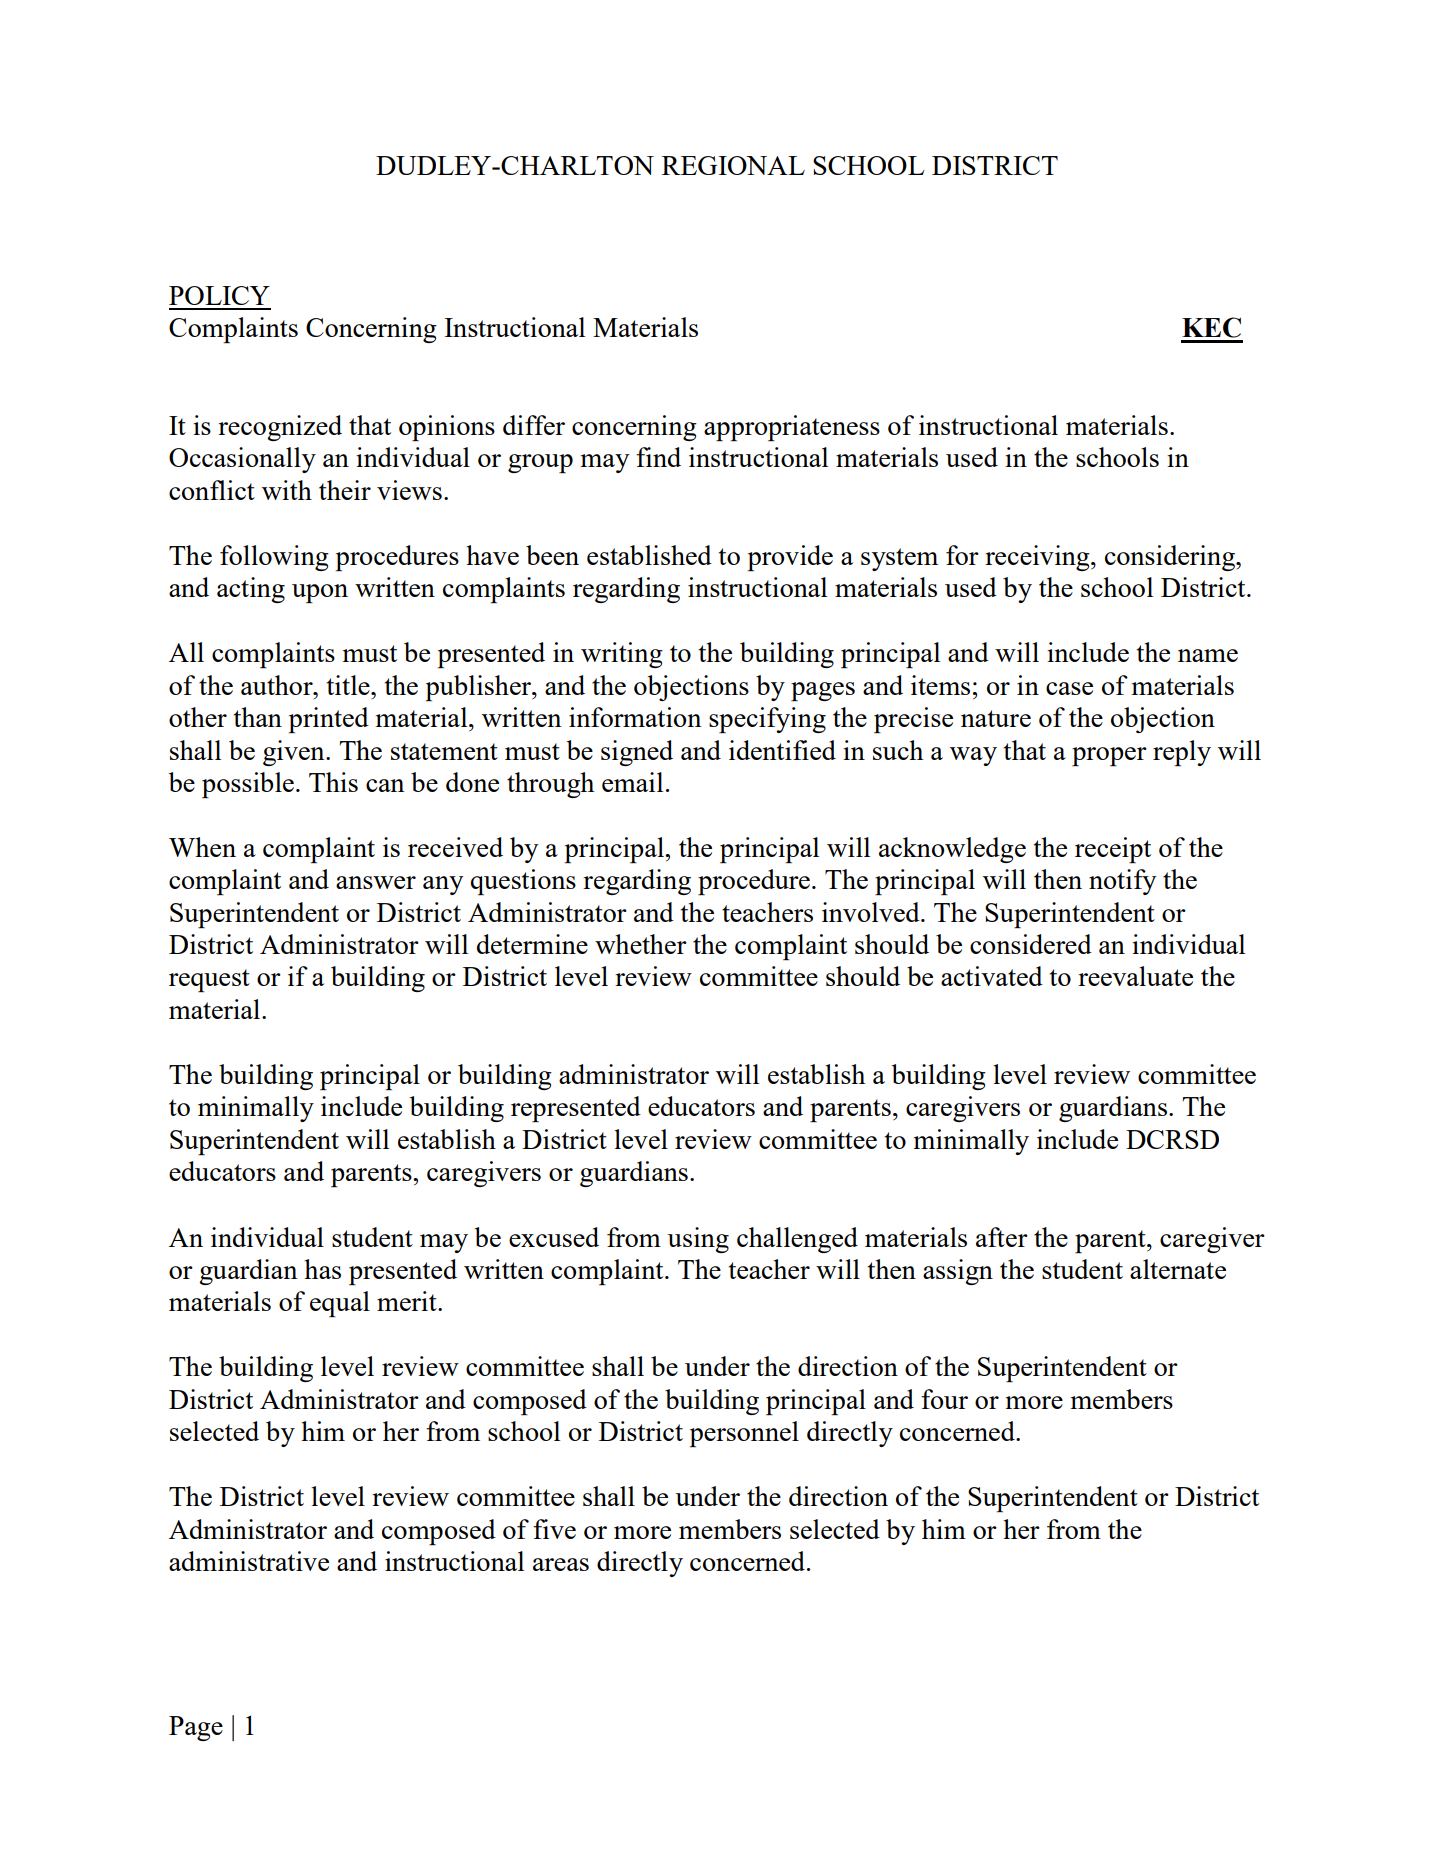  What do you see at coordinates (733, 165) in the page?
I see `REGIONAL` at bounding box center [733, 165].
